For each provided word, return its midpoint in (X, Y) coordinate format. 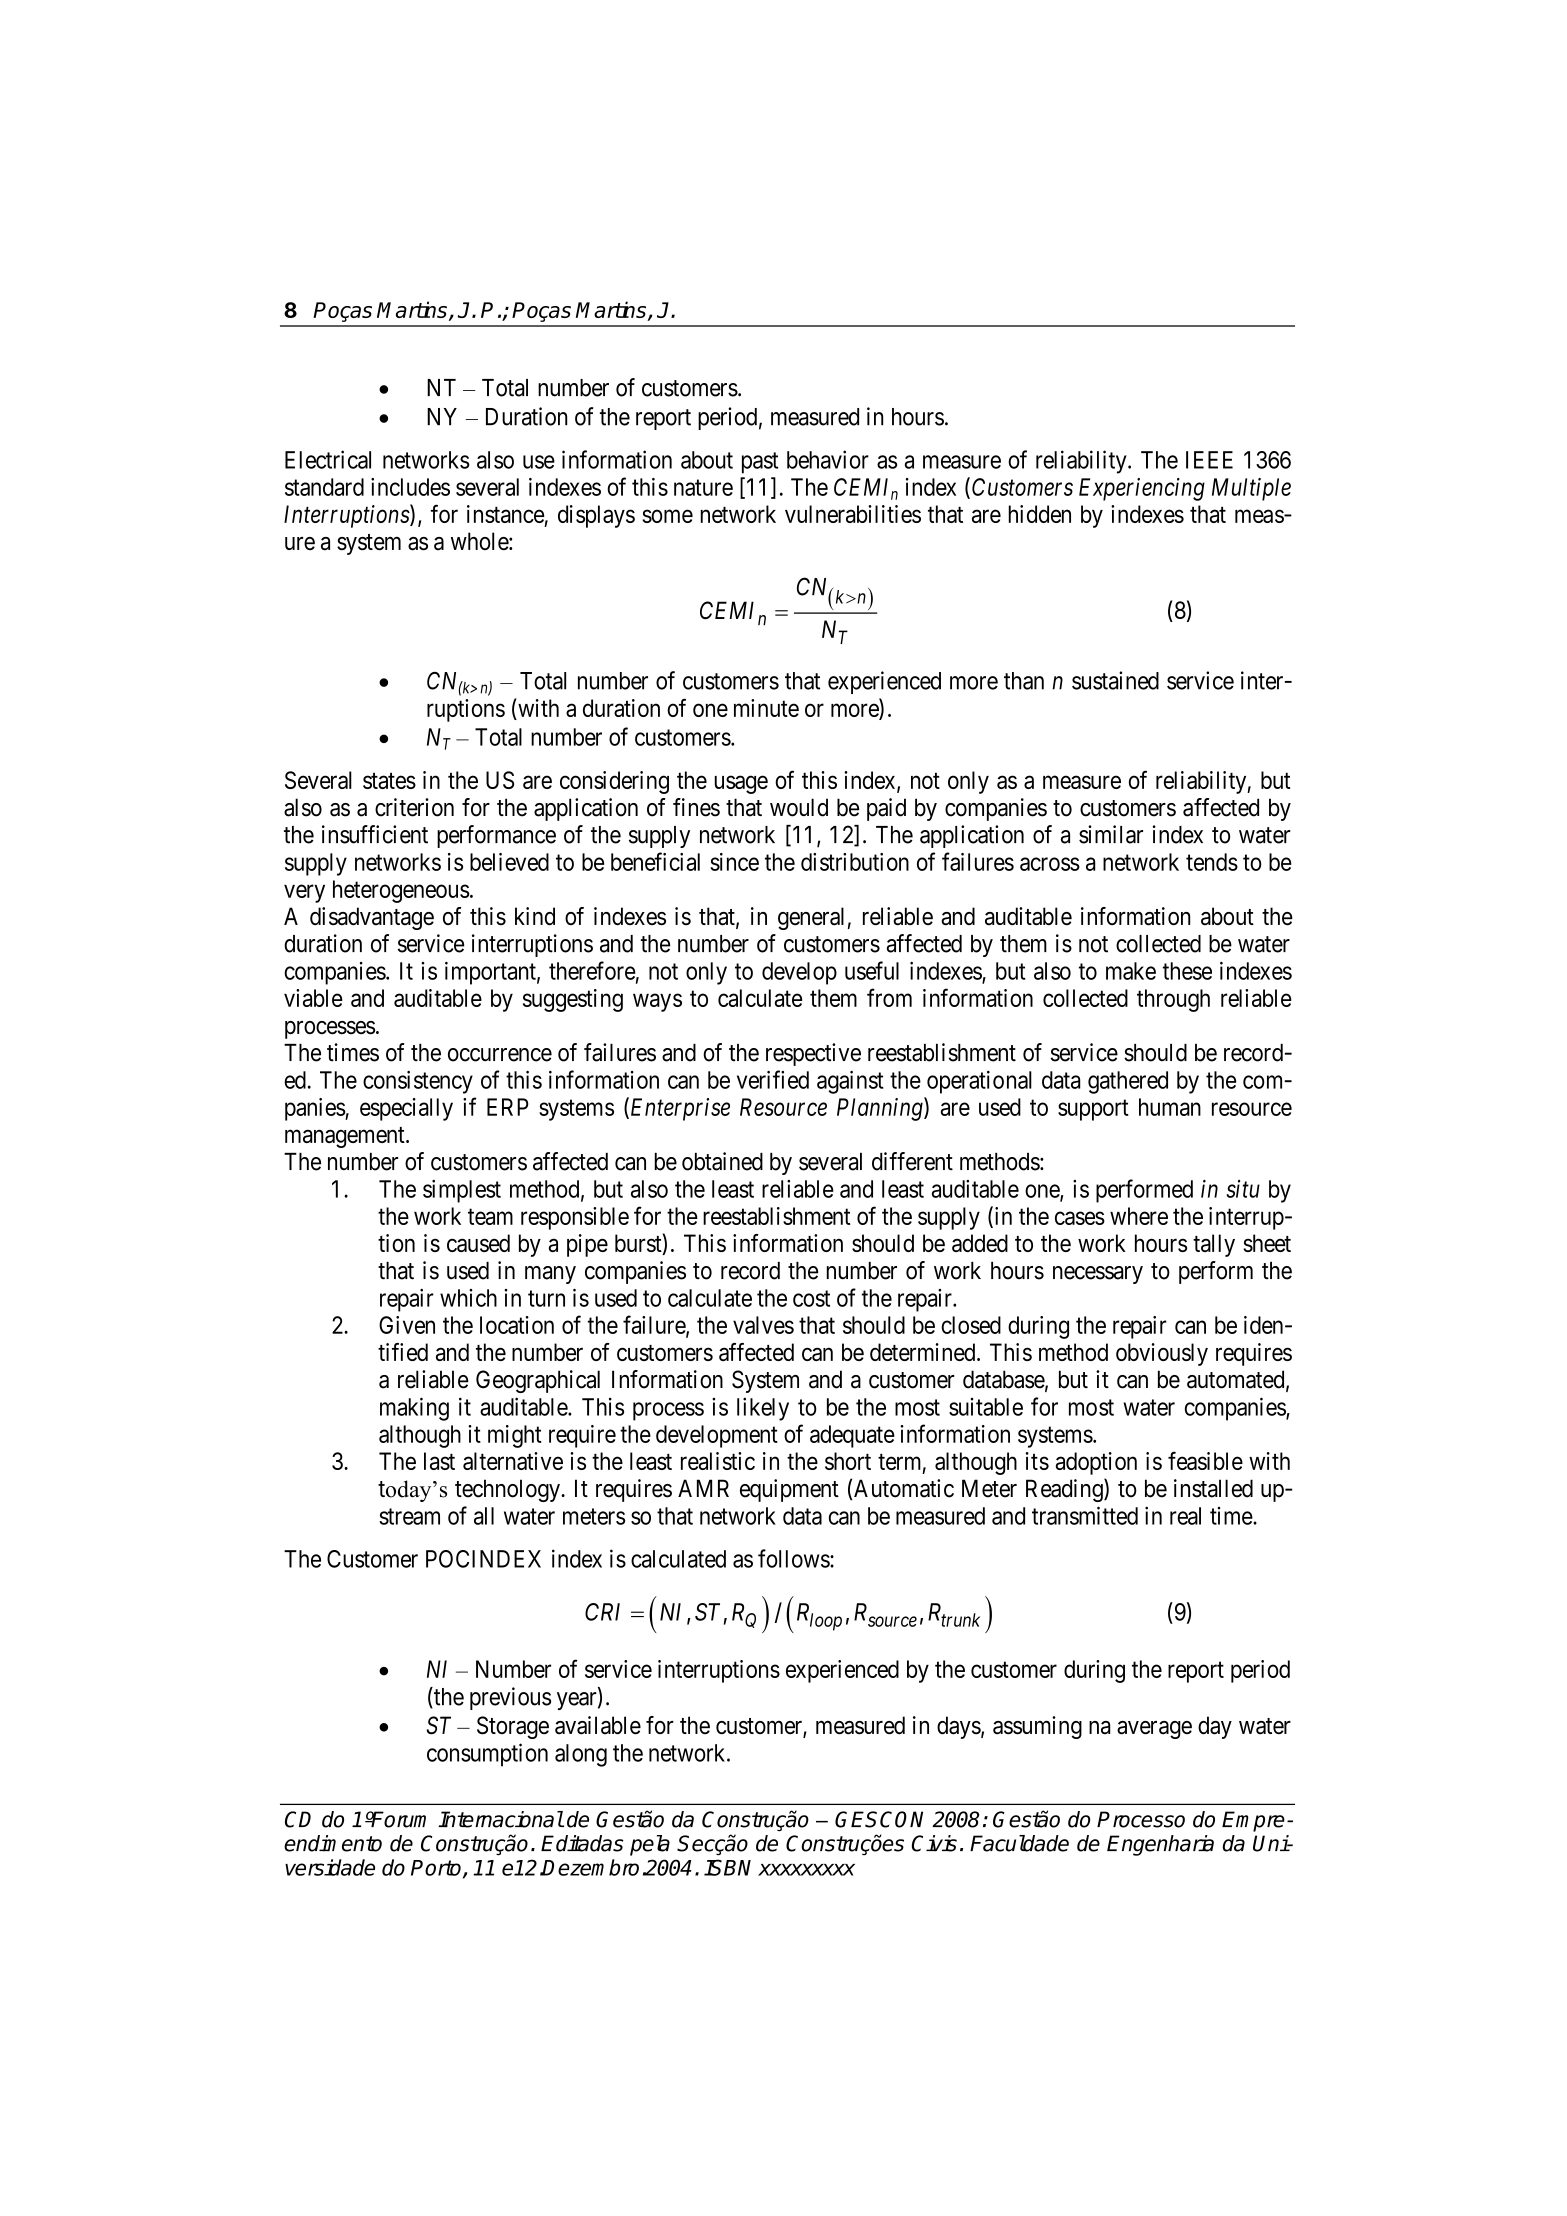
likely (763, 1409)
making (414, 1409)
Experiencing (1142, 489)
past (760, 463)
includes (410, 487)
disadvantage (372, 918)
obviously (1162, 1354)
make (1131, 971)
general (811, 918)
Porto (437, 1869)
